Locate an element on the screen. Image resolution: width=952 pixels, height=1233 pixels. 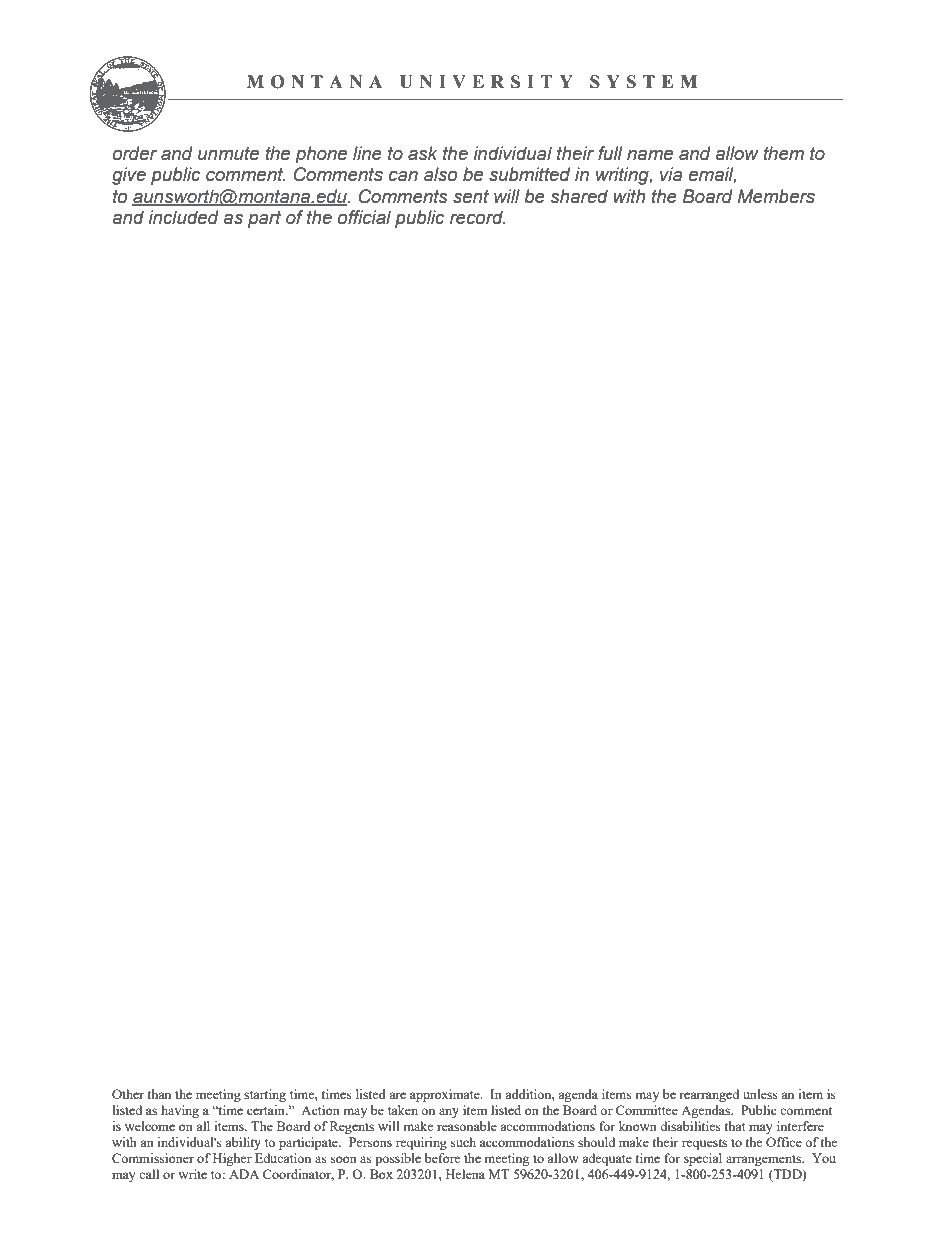
order is located at coordinates (135, 153).
